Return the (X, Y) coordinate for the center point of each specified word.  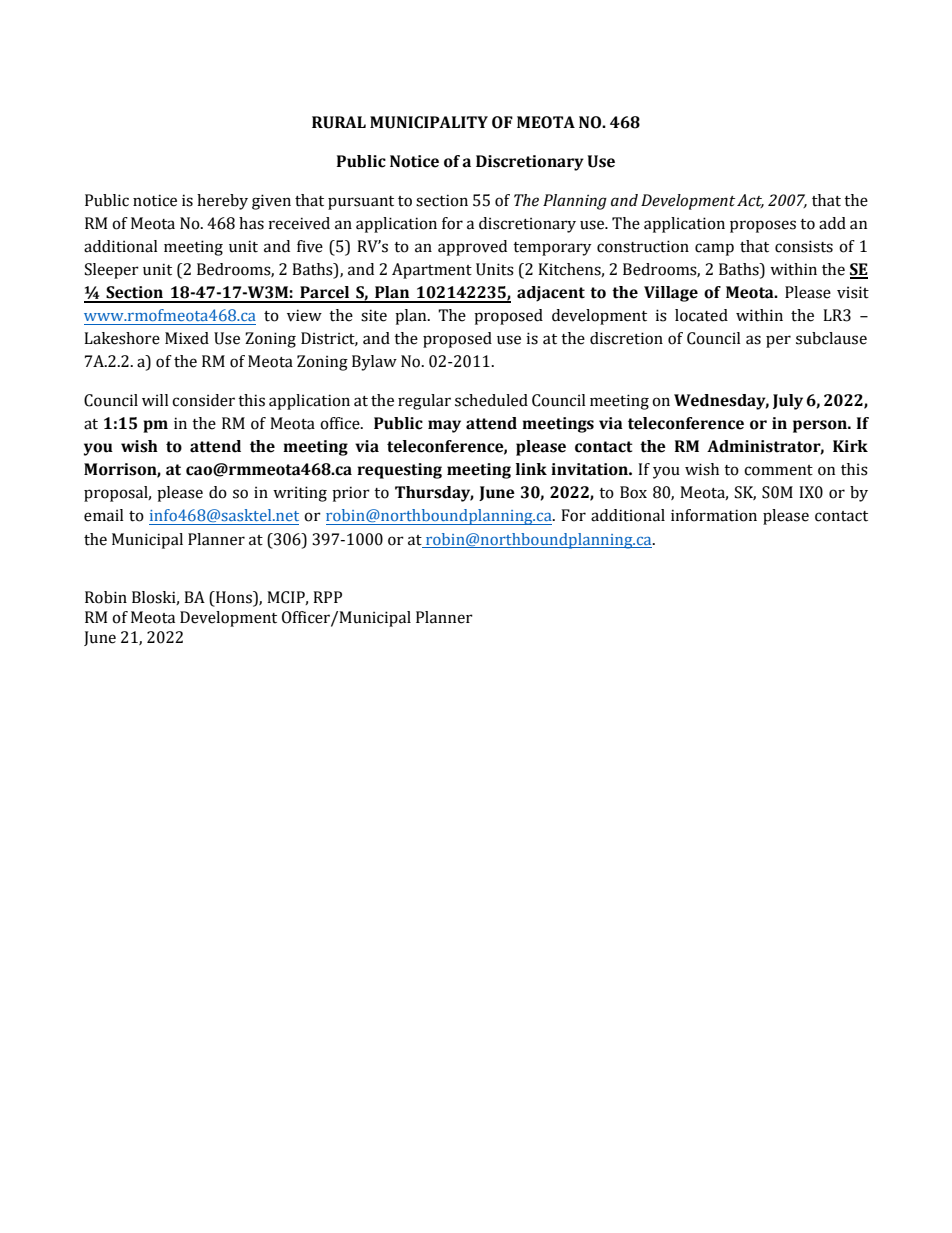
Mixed (187, 338)
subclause (831, 338)
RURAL (339, 122)
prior (351, 494)
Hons (234, 598)
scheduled (491, 400)
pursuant (361, 203)
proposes (763, 226)
